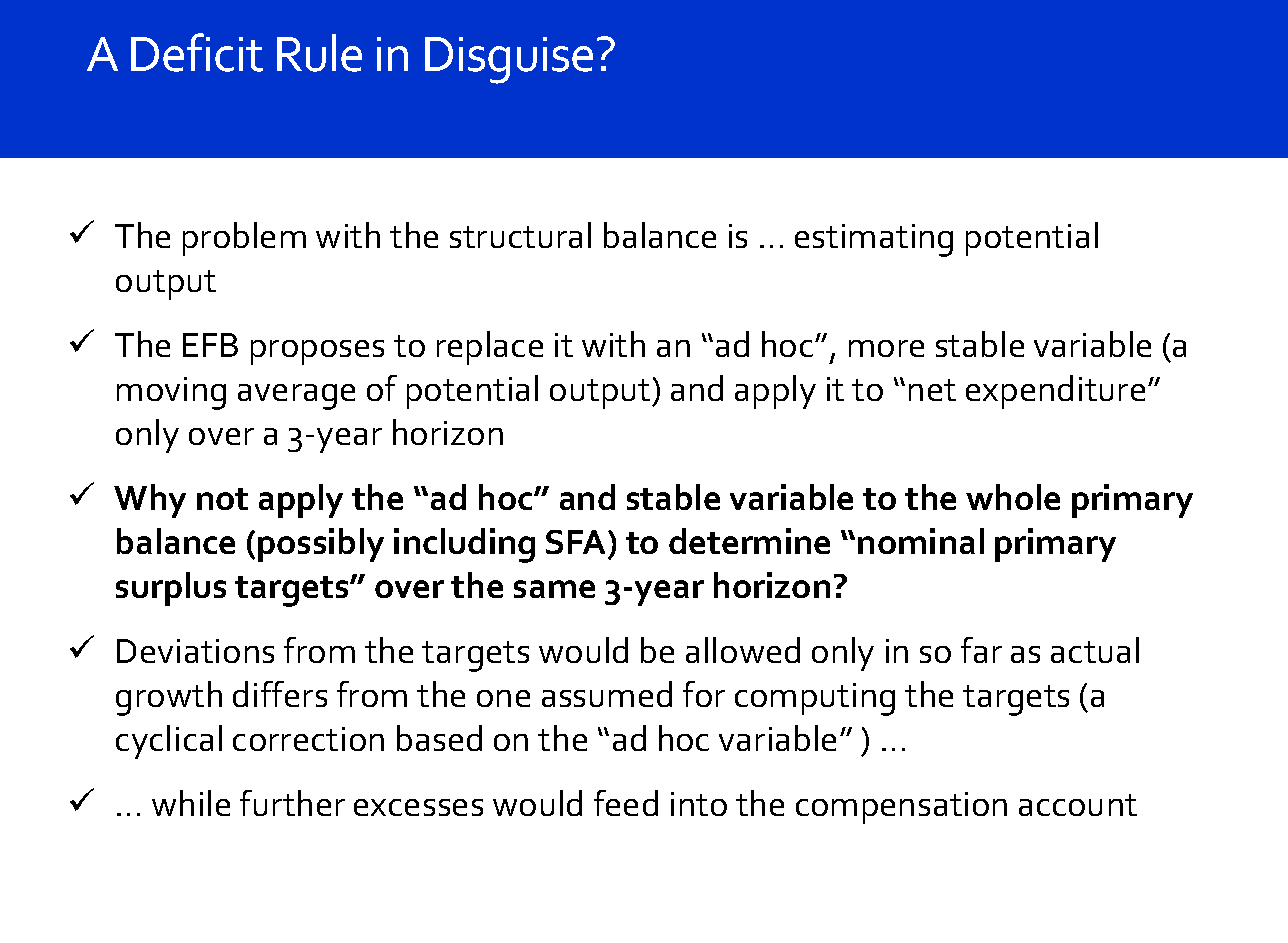 This screenshot has width=1288, height=943. Describe the element at coordinates (509, 60) in the screenshot. I see `Disguise` at that location.
